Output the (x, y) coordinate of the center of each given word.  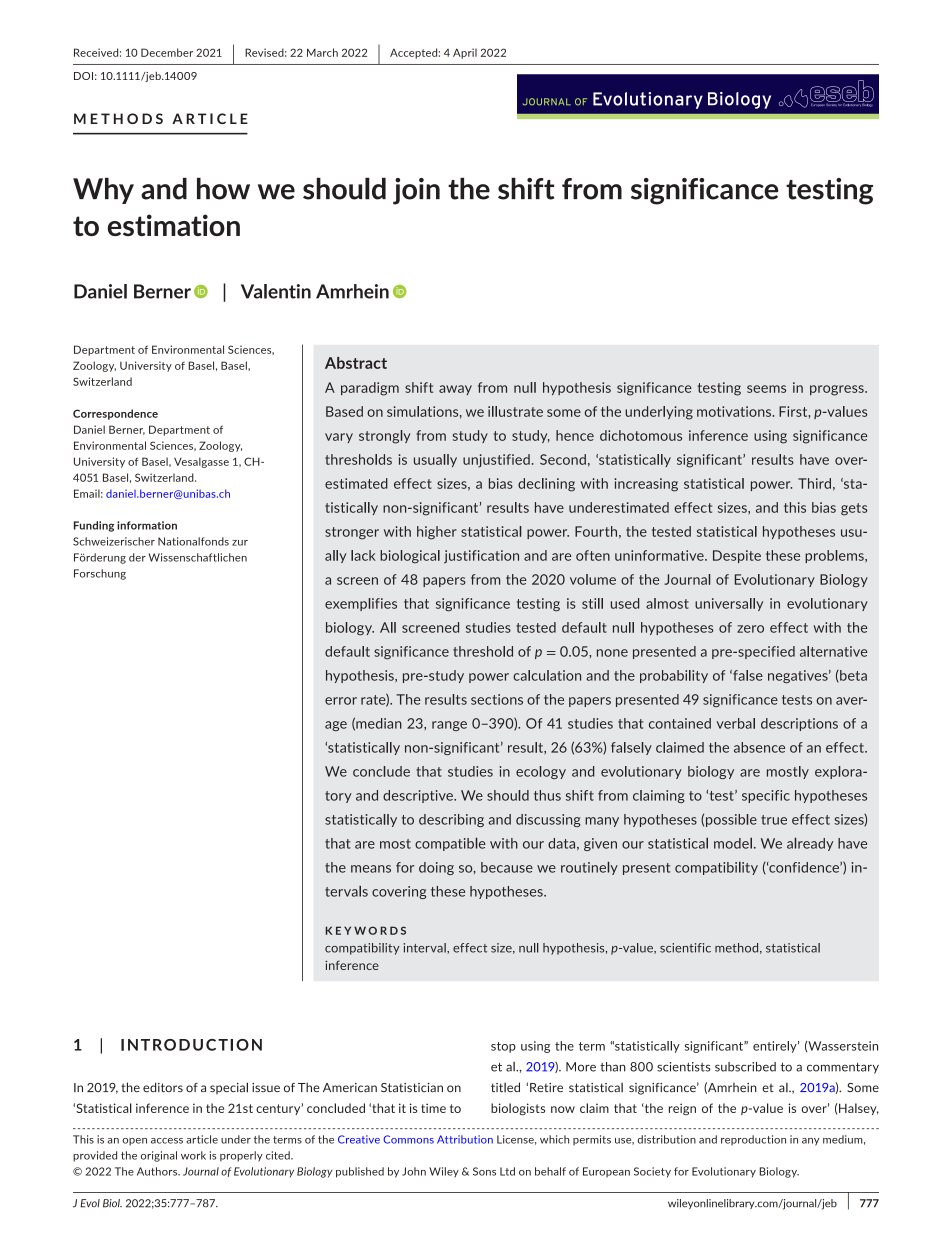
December (167, 52)
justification (481, 557)
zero (750, 629)
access (167, 1141)
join (416, 191)
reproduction (753, 1140)
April (465, 53)
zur (240, 543)
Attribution (465, 1139)
